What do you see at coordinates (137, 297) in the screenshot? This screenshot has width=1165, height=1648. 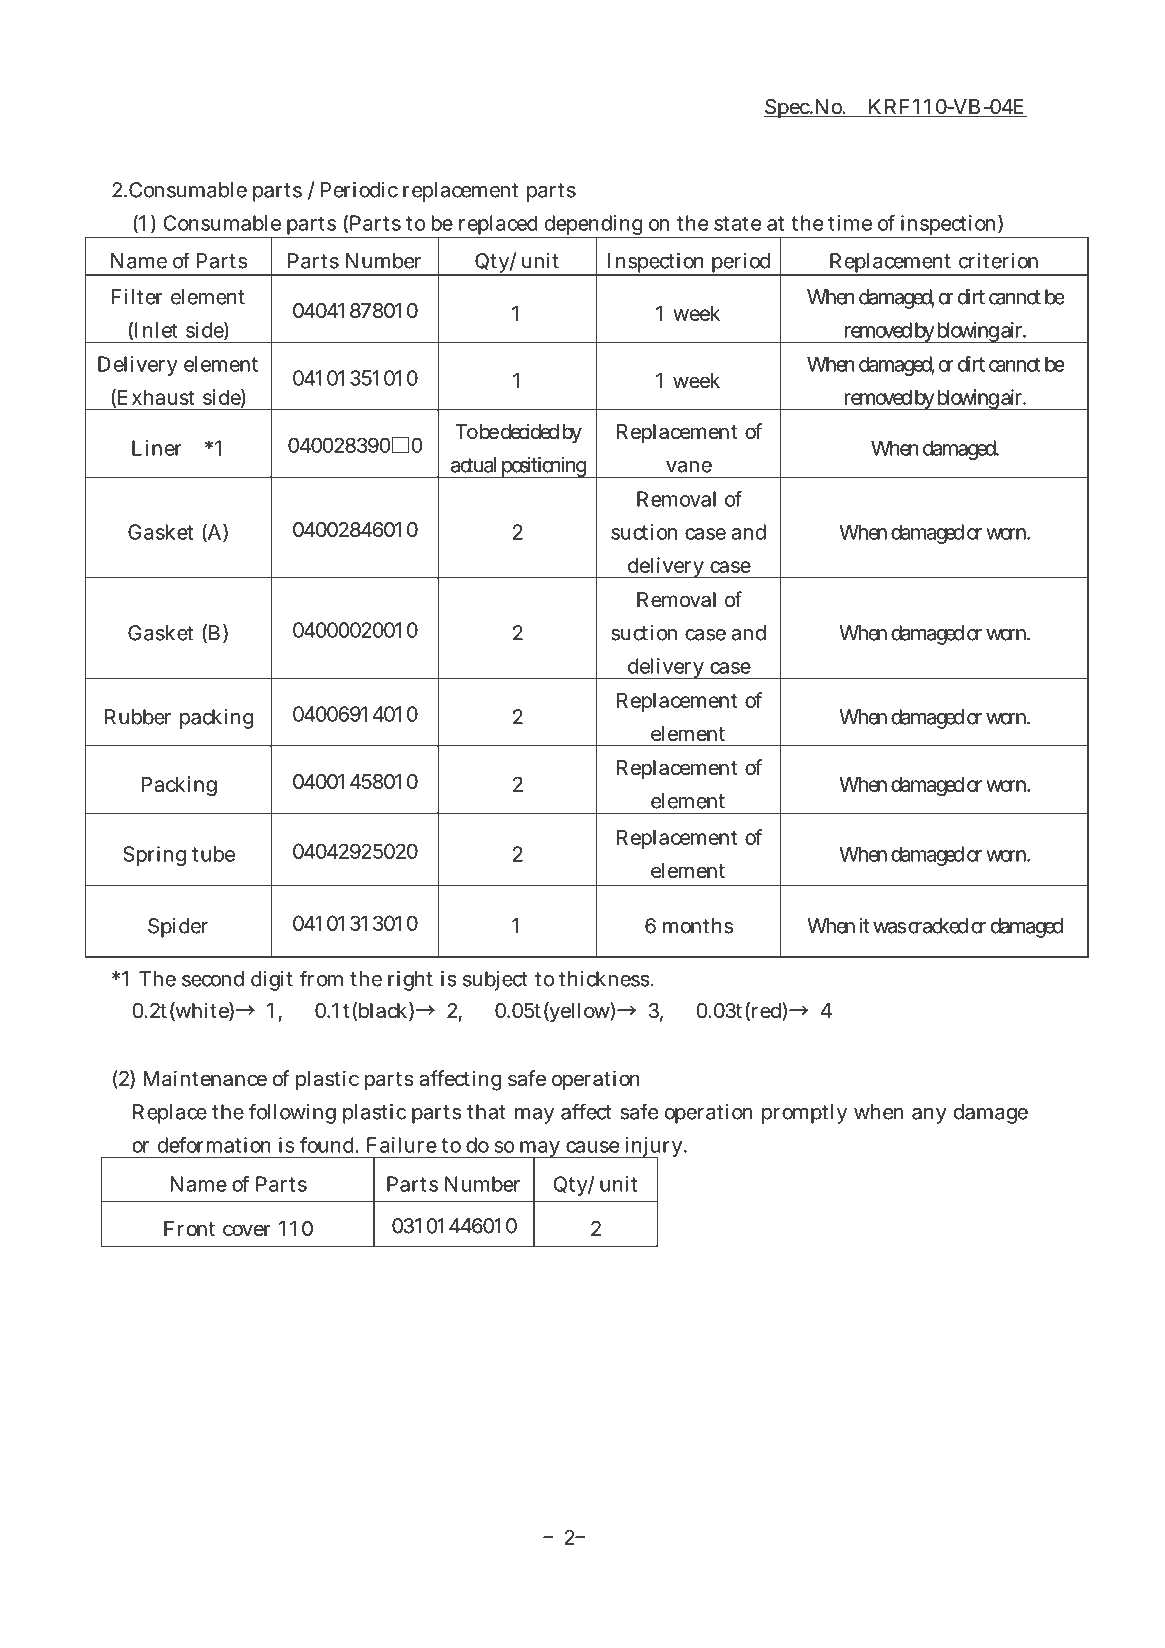 I see `Filter` at bounding box center [137, 297].
